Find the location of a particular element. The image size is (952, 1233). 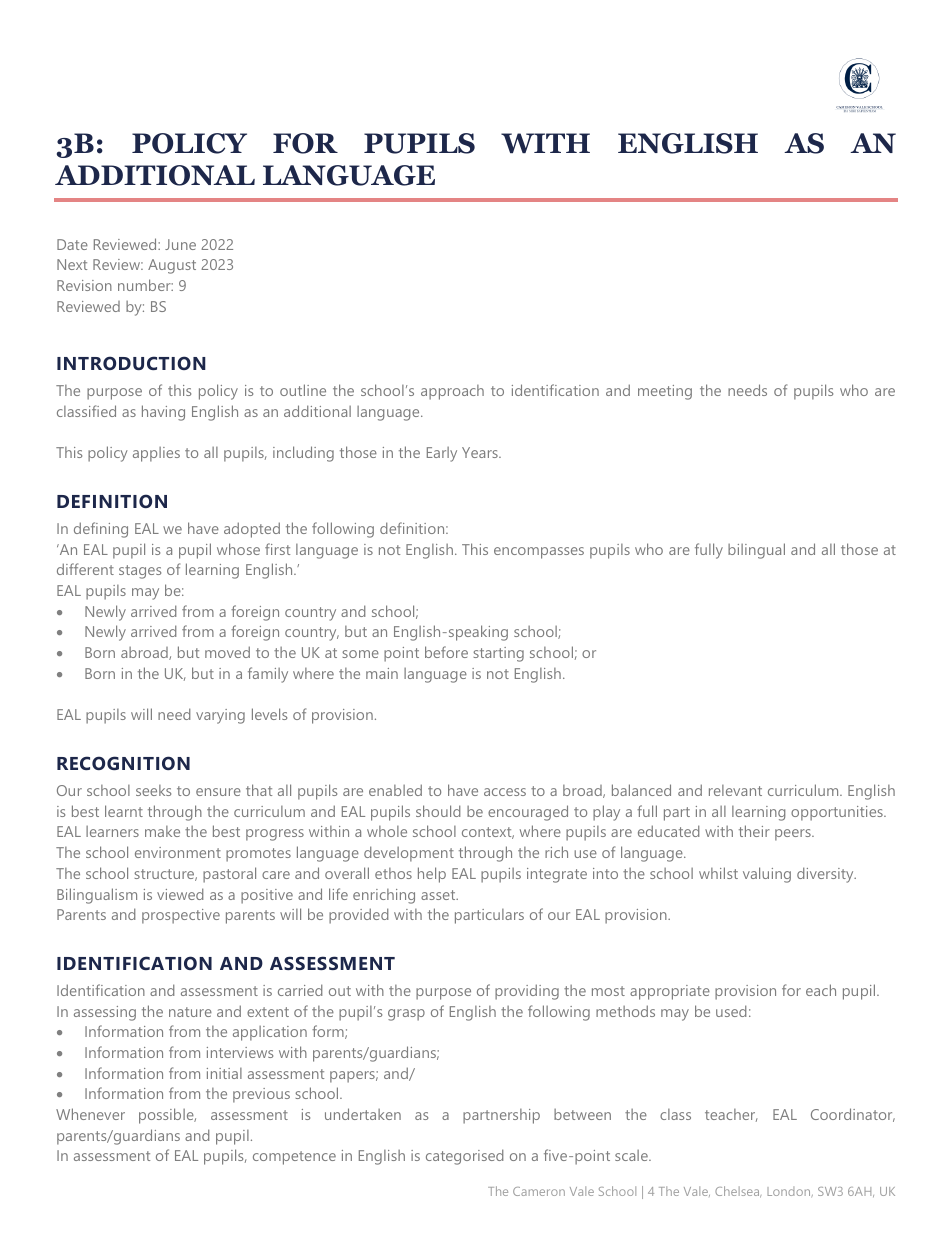

meeting is located at coordinates (665, 392).
